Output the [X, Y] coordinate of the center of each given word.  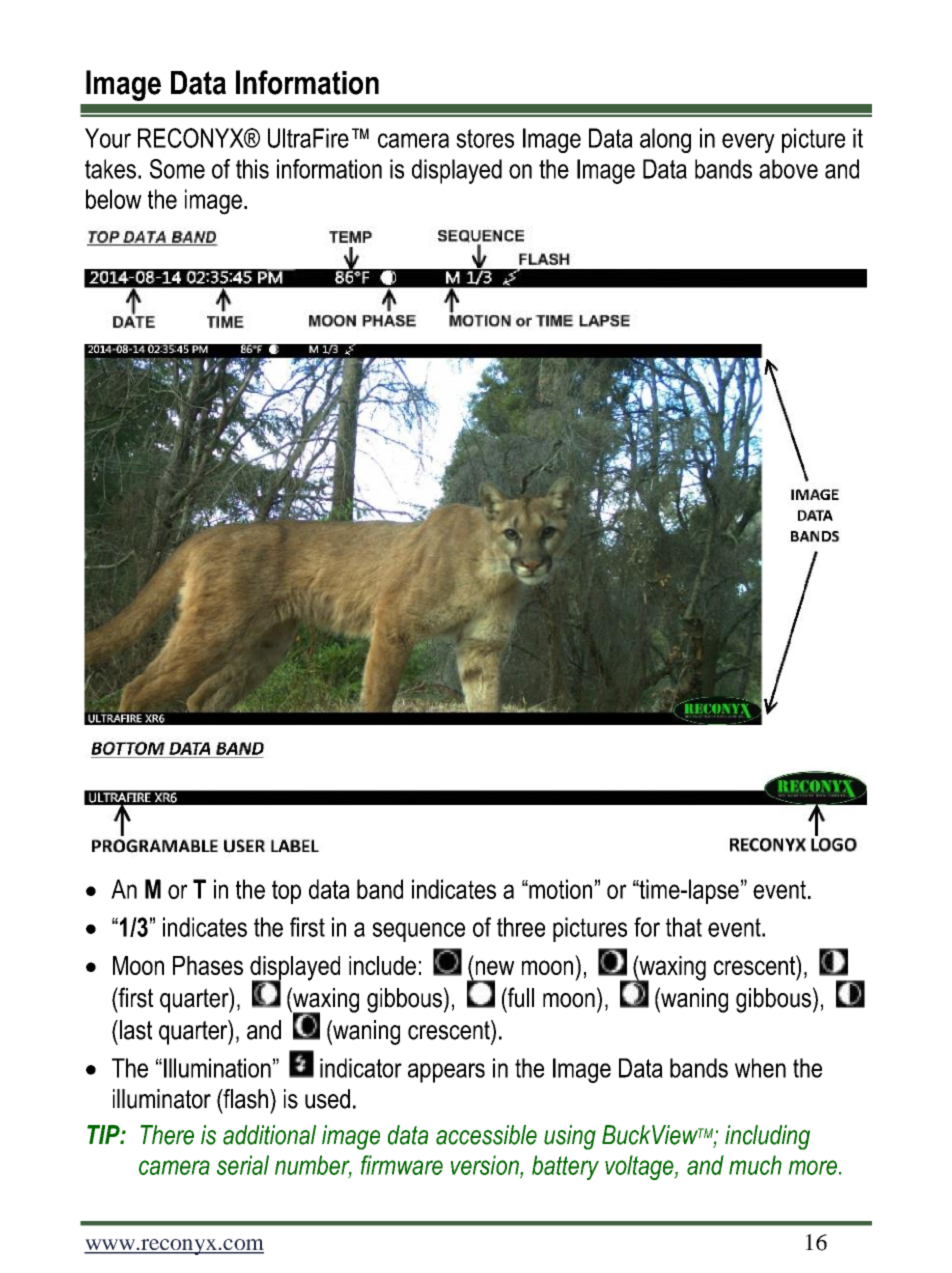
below [114, 199]
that [684, 927]
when [760, 1068]
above [788, 169]
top [286, 892]
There [167, 1135]
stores [485, 138]
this [252, 169]
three [521, 927]
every [748, 143]
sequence [419, 932]
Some [177, 169]
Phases [208, 965]
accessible [486, 1135]
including [767, 1137]
